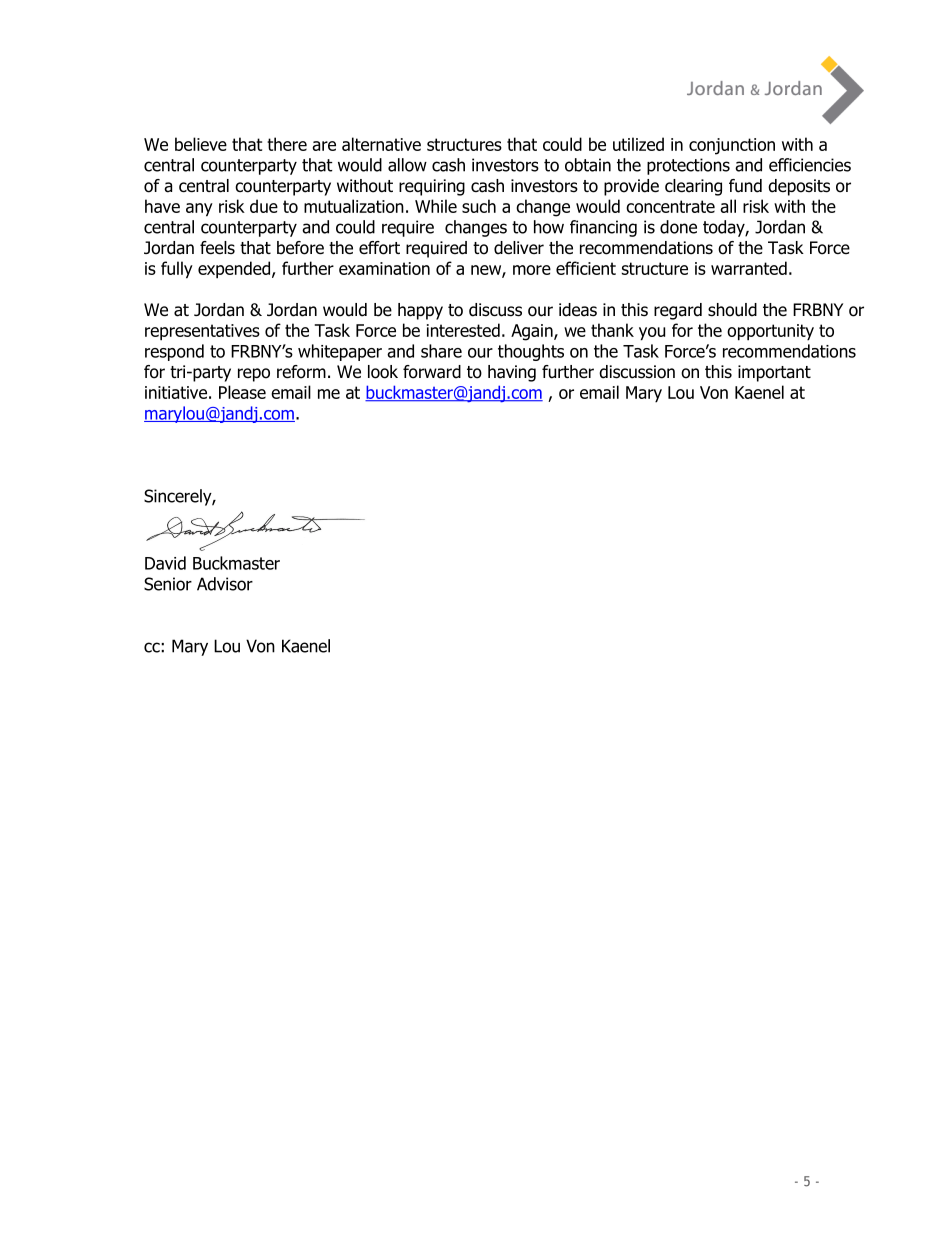 Image resolution: width=952 pixels, height=1233 pixels. Describe the element at coordinates (774, 373) in the page. I see `important` at that location.
